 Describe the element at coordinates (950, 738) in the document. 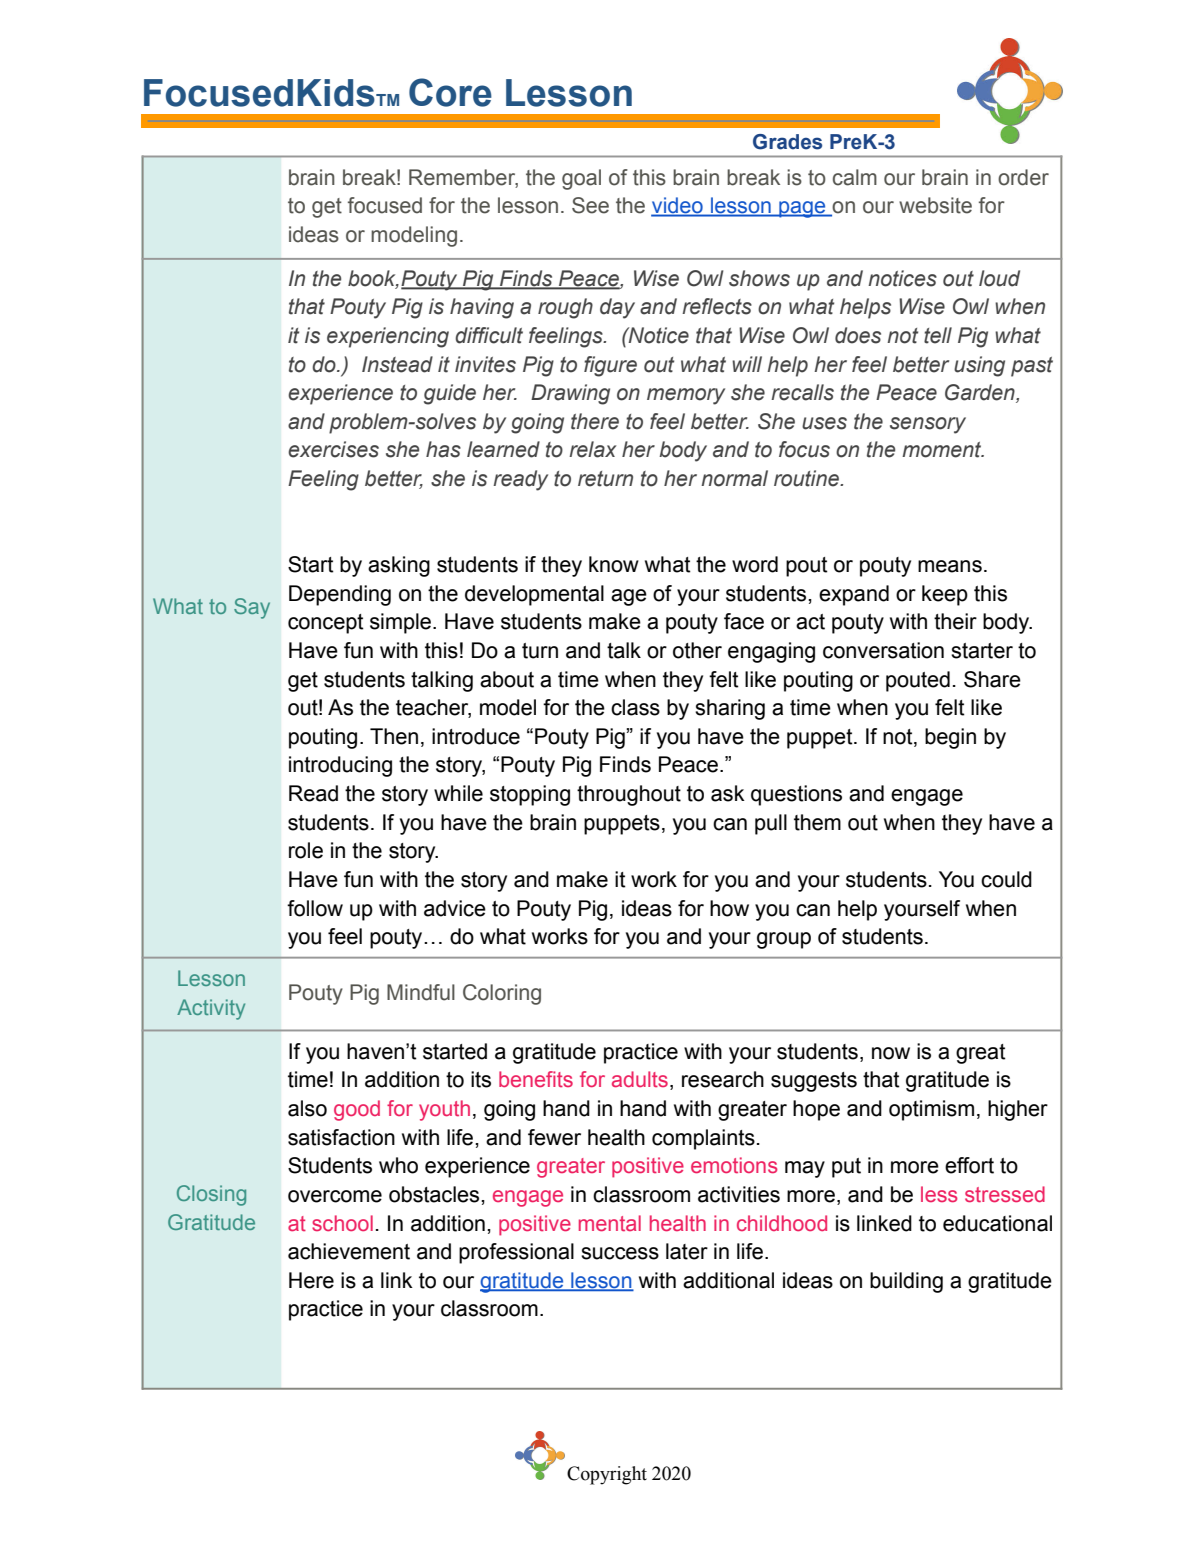

I see `begin` at that location.
